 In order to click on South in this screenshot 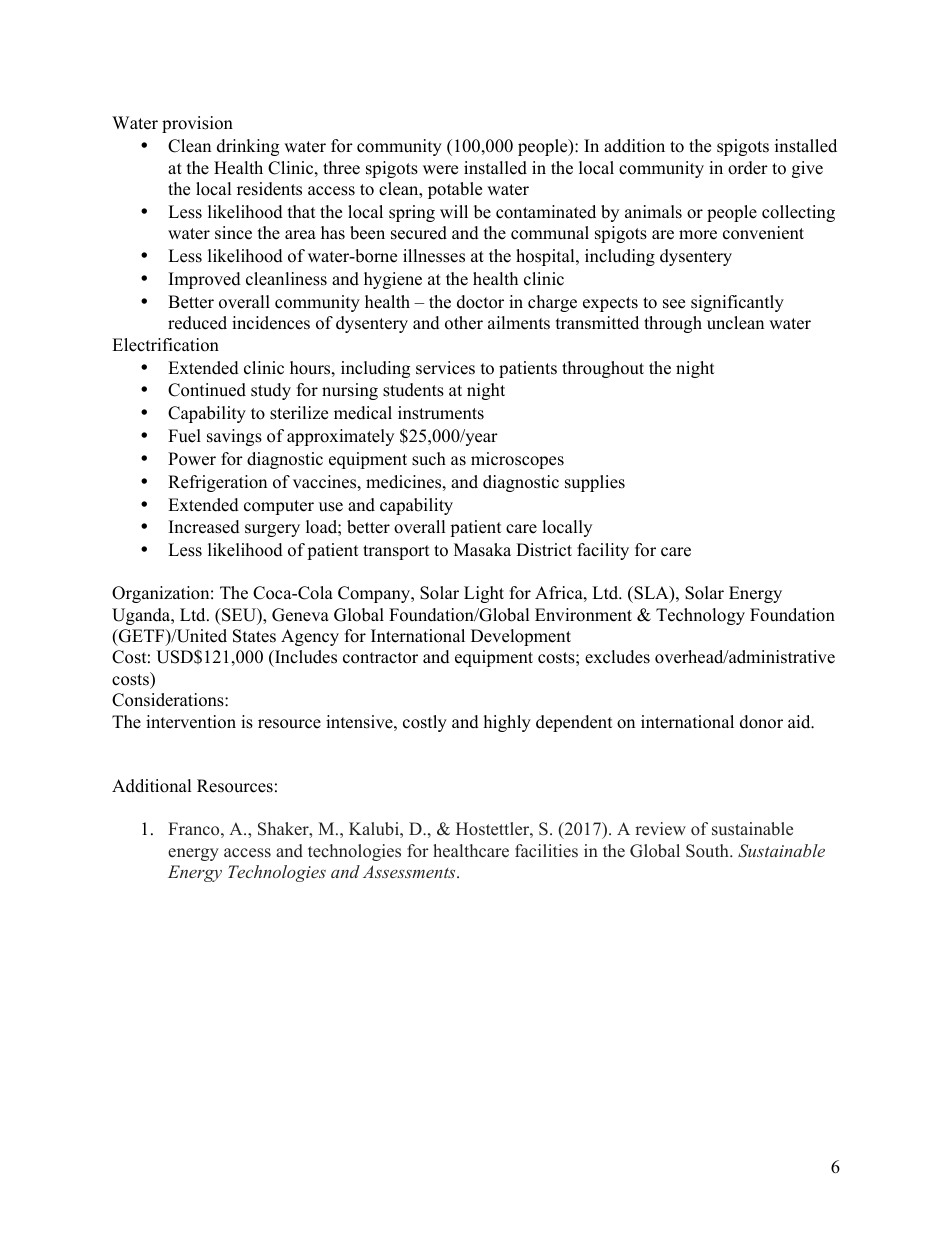, I will do `click(708, 851)`.
